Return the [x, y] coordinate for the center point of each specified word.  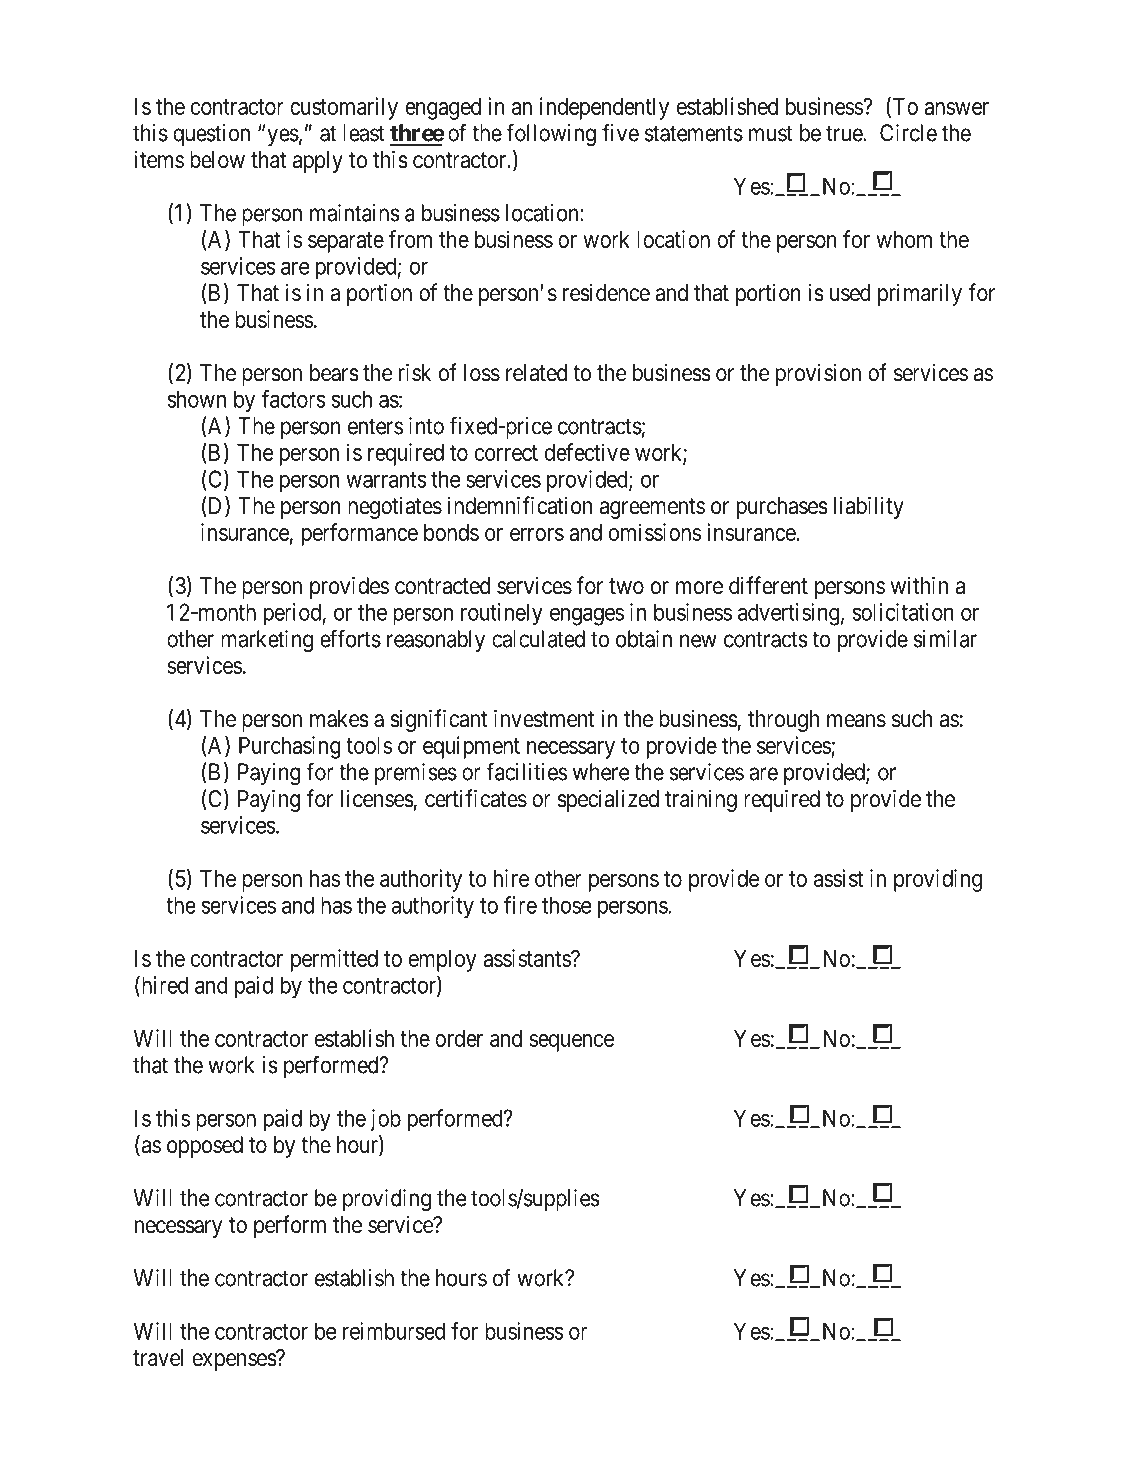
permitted [334, 960]
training [701, 801]
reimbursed [394, 1331]
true [845, 134]
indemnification [520, 505]
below [217, 160]
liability [869, 507]
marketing [267, 641]
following [551, 134]
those [566, 905]
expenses [235, 1362]
